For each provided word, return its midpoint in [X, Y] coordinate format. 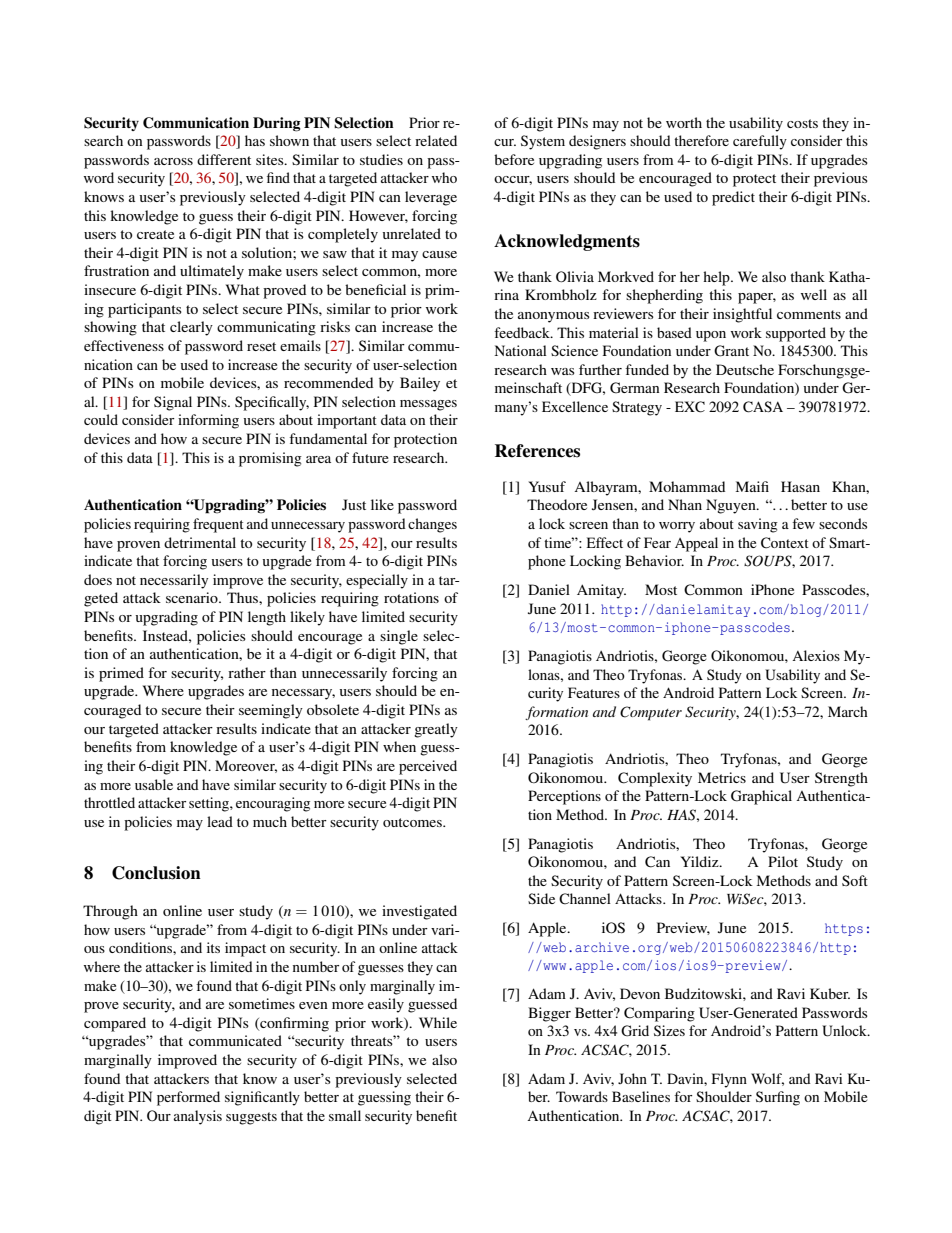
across [173, 161]
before [514, 159]
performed [188, 1098]
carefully [760, 142]
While [438, 1022]
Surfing [778, 1098]
